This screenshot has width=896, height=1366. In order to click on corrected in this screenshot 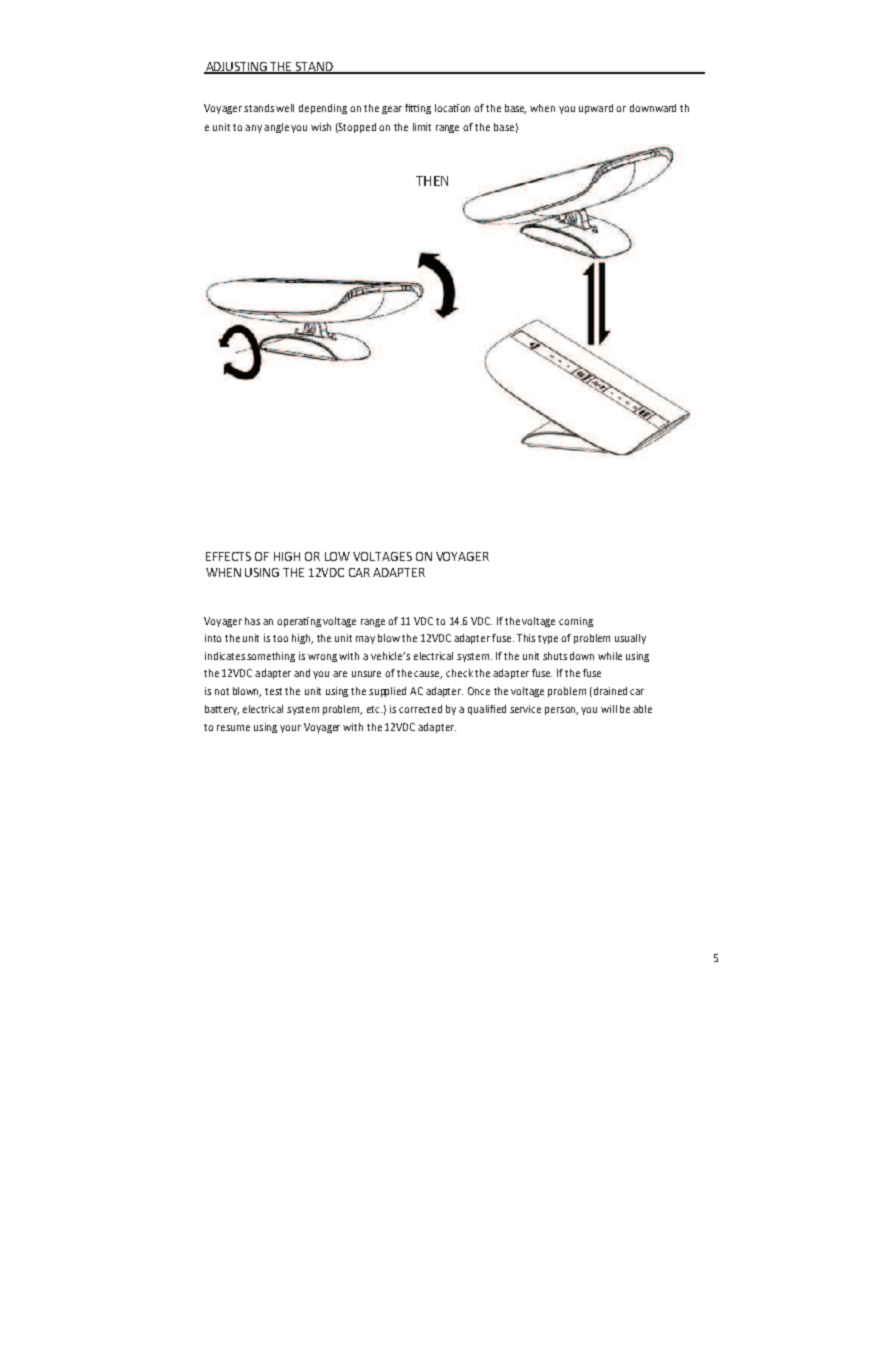, I will do `click(420, 709)`.
